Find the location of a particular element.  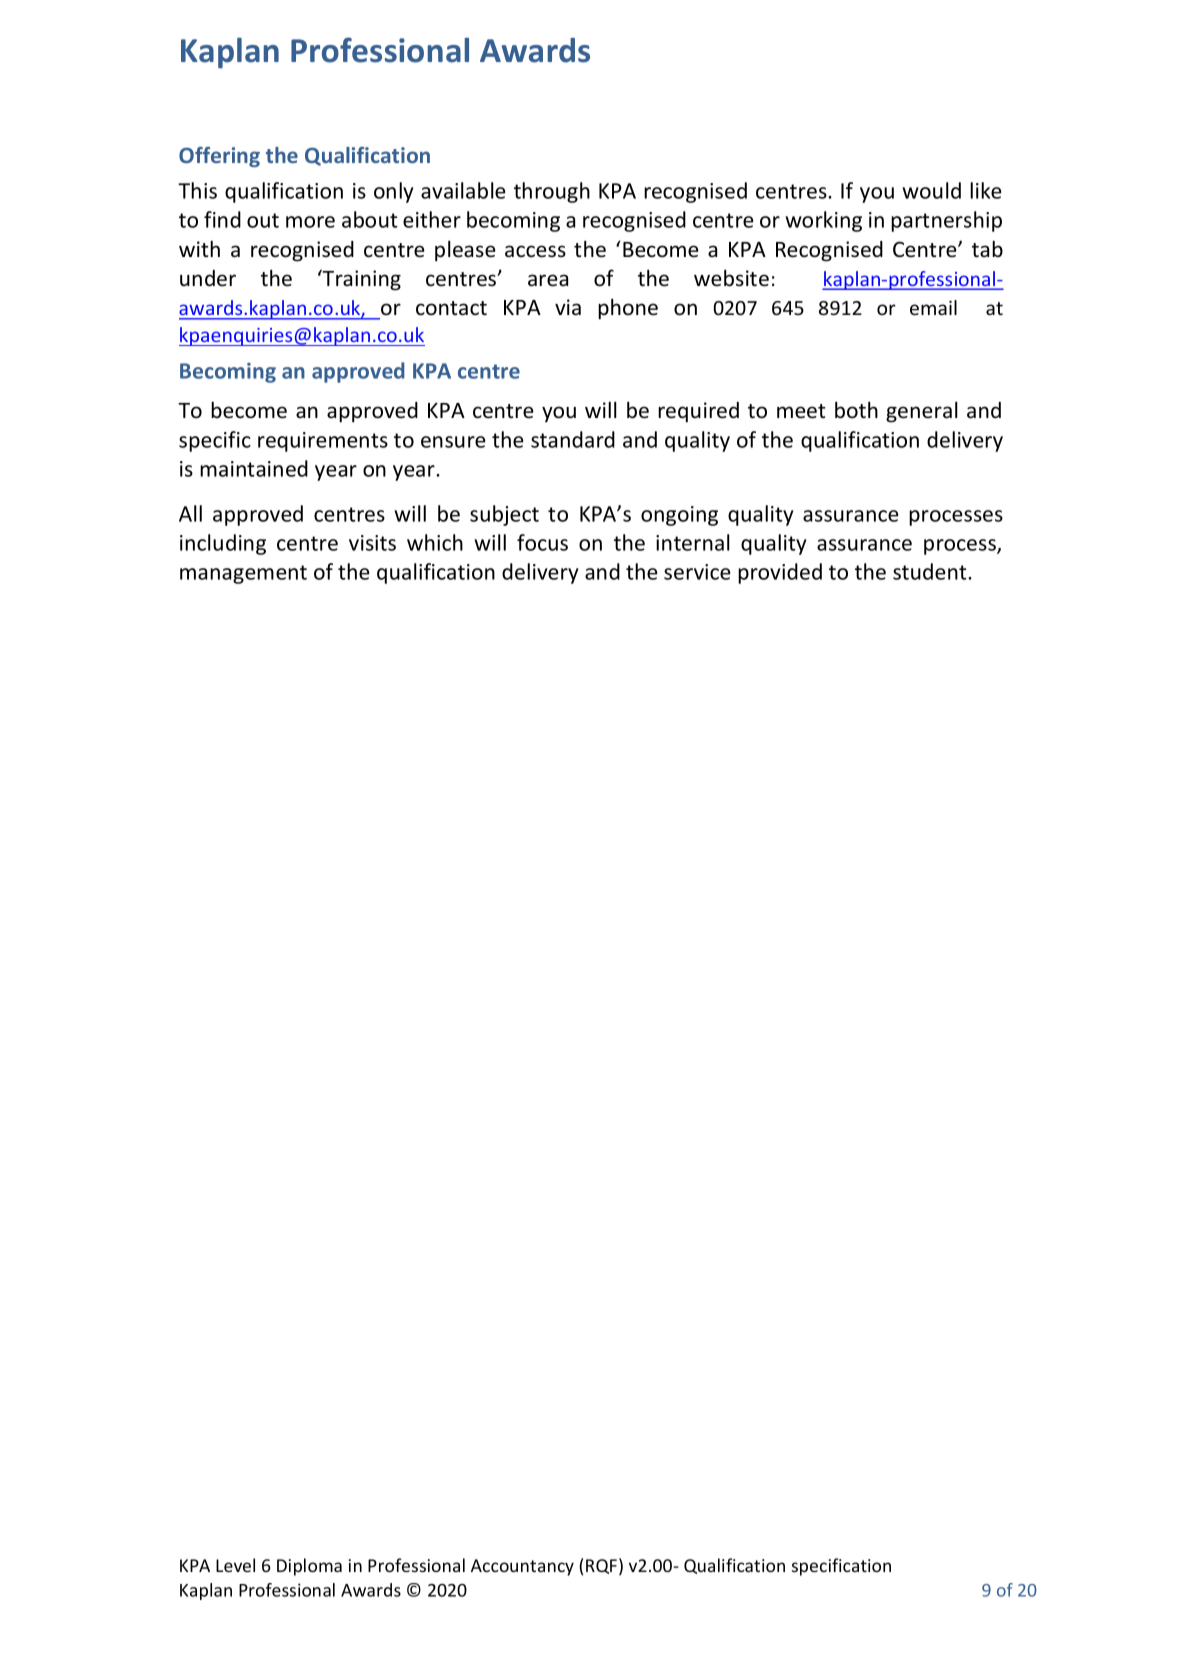

Diploma is located at coordinates (309, 1567).
